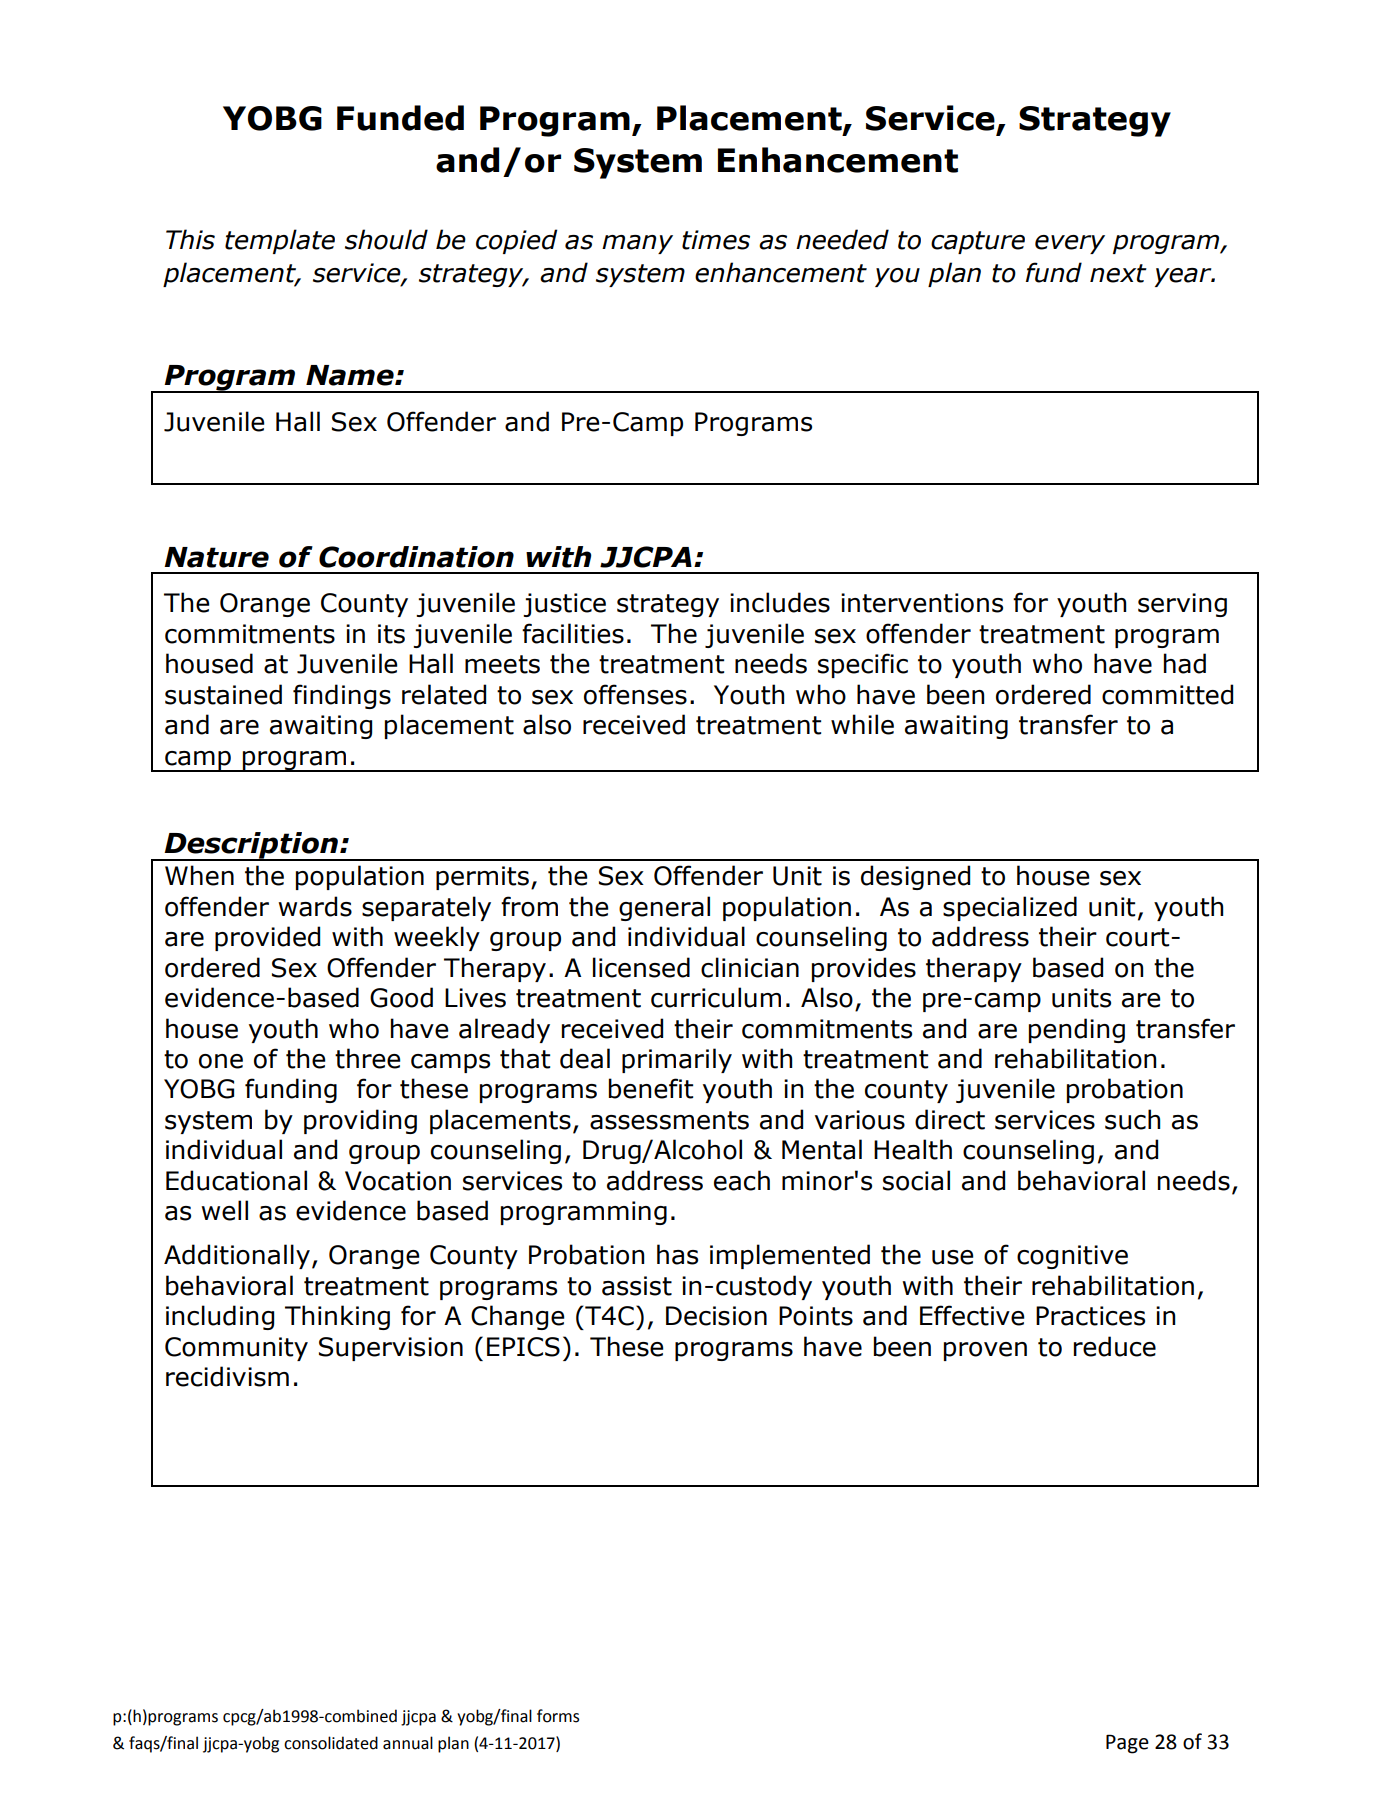 The image size is (1394, 1804). I want to click on provided, so click(267, 938).
